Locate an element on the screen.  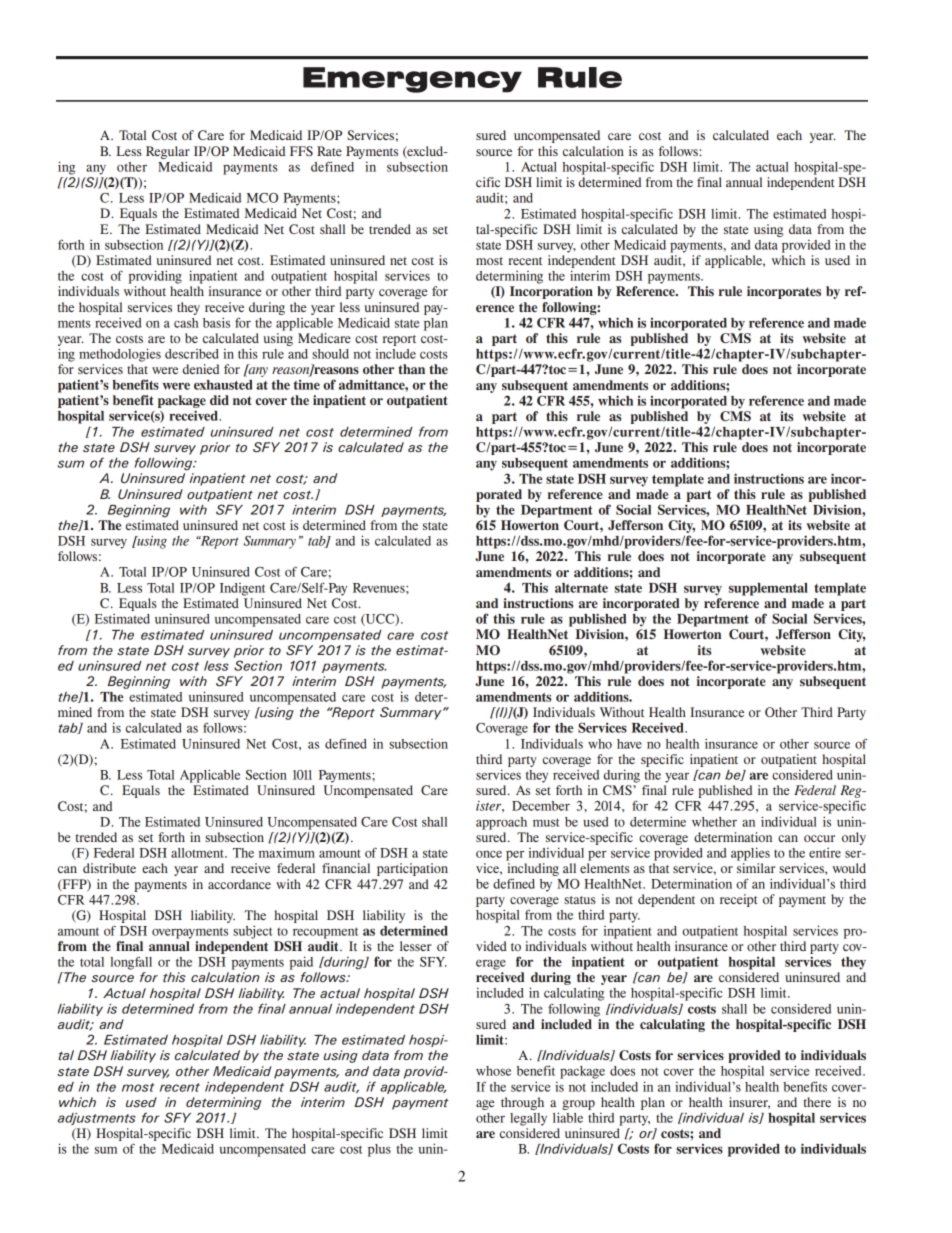
Indigent is located at coordinates (242, 589).
